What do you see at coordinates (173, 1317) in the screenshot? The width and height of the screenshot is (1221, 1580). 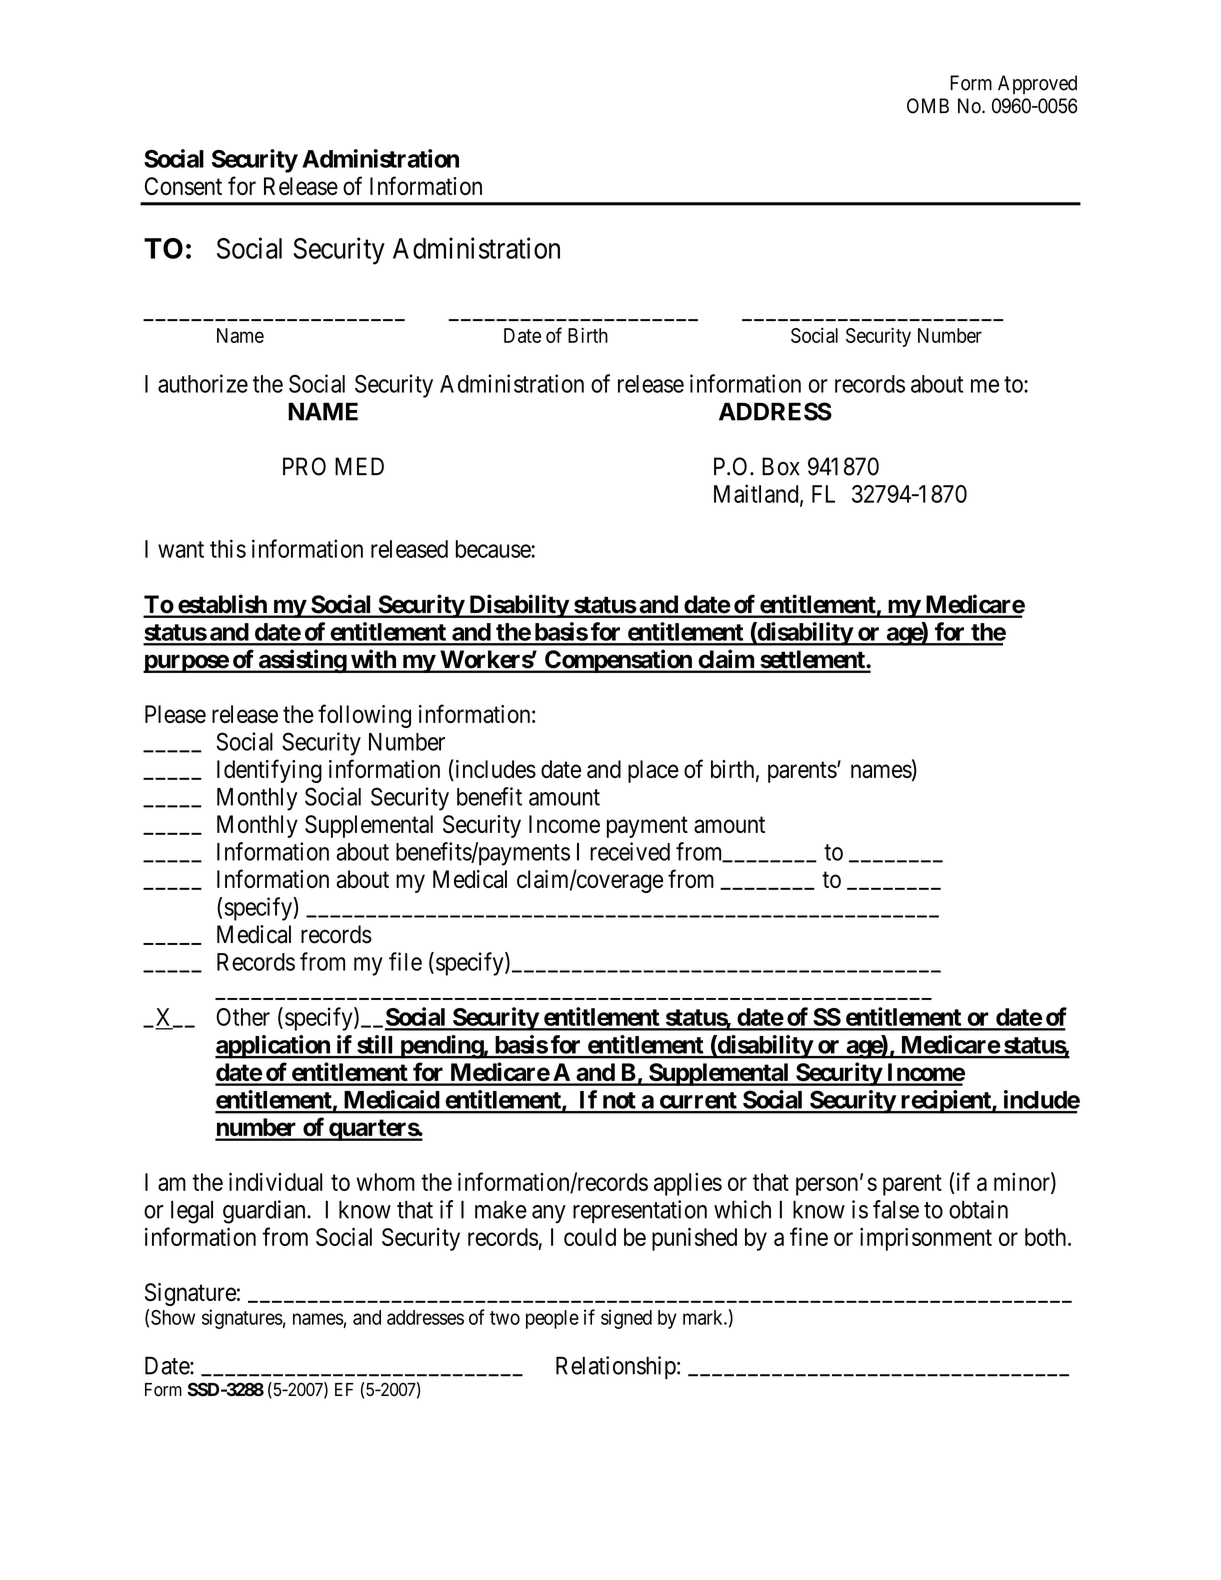 I see `Show` at bounding box center [173, 1317].
